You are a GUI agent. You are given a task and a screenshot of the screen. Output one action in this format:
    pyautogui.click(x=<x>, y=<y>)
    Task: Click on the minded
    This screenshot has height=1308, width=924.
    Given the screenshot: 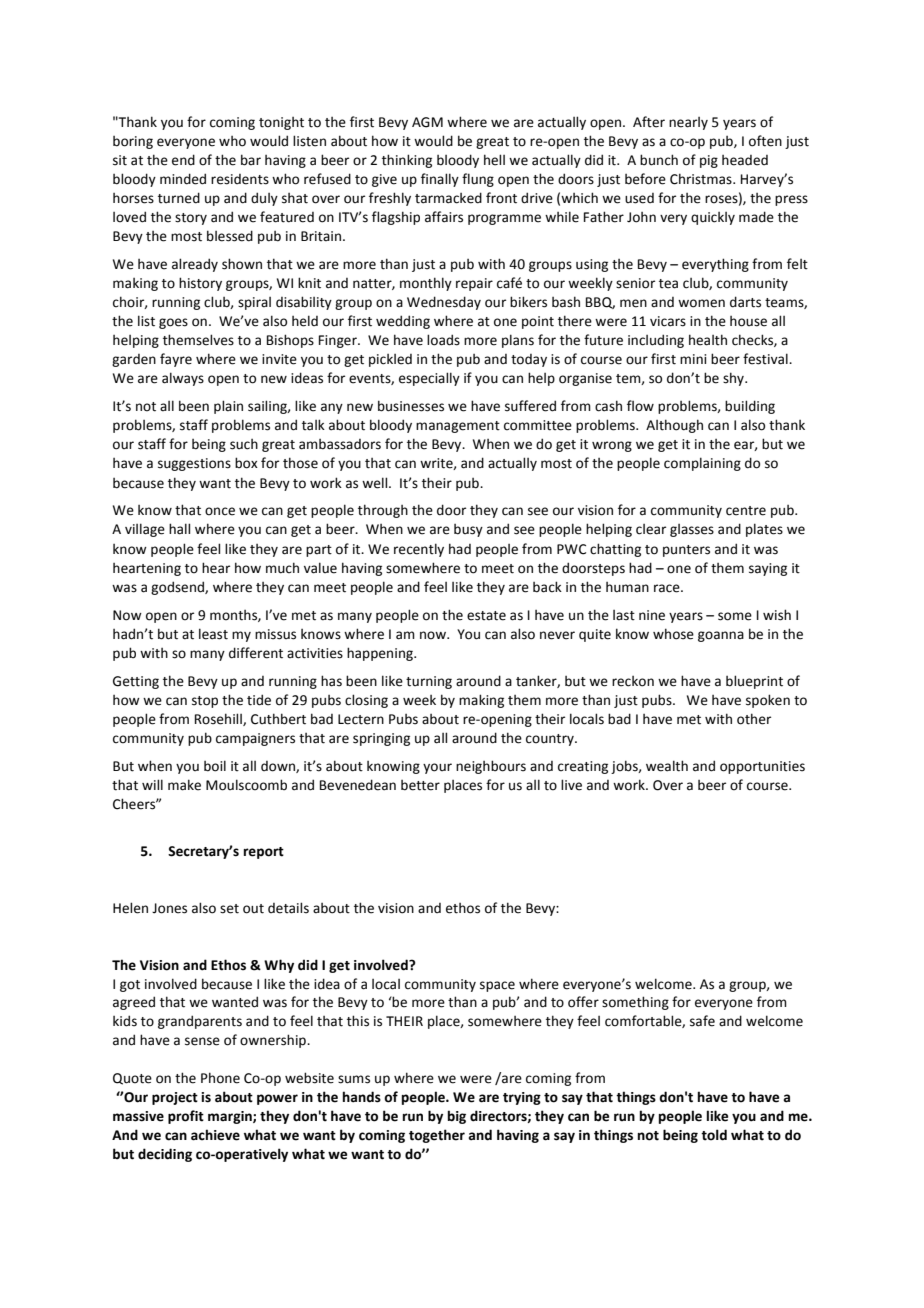 What is the action you would take?
    pyautogui.click(x=183, y=179)
